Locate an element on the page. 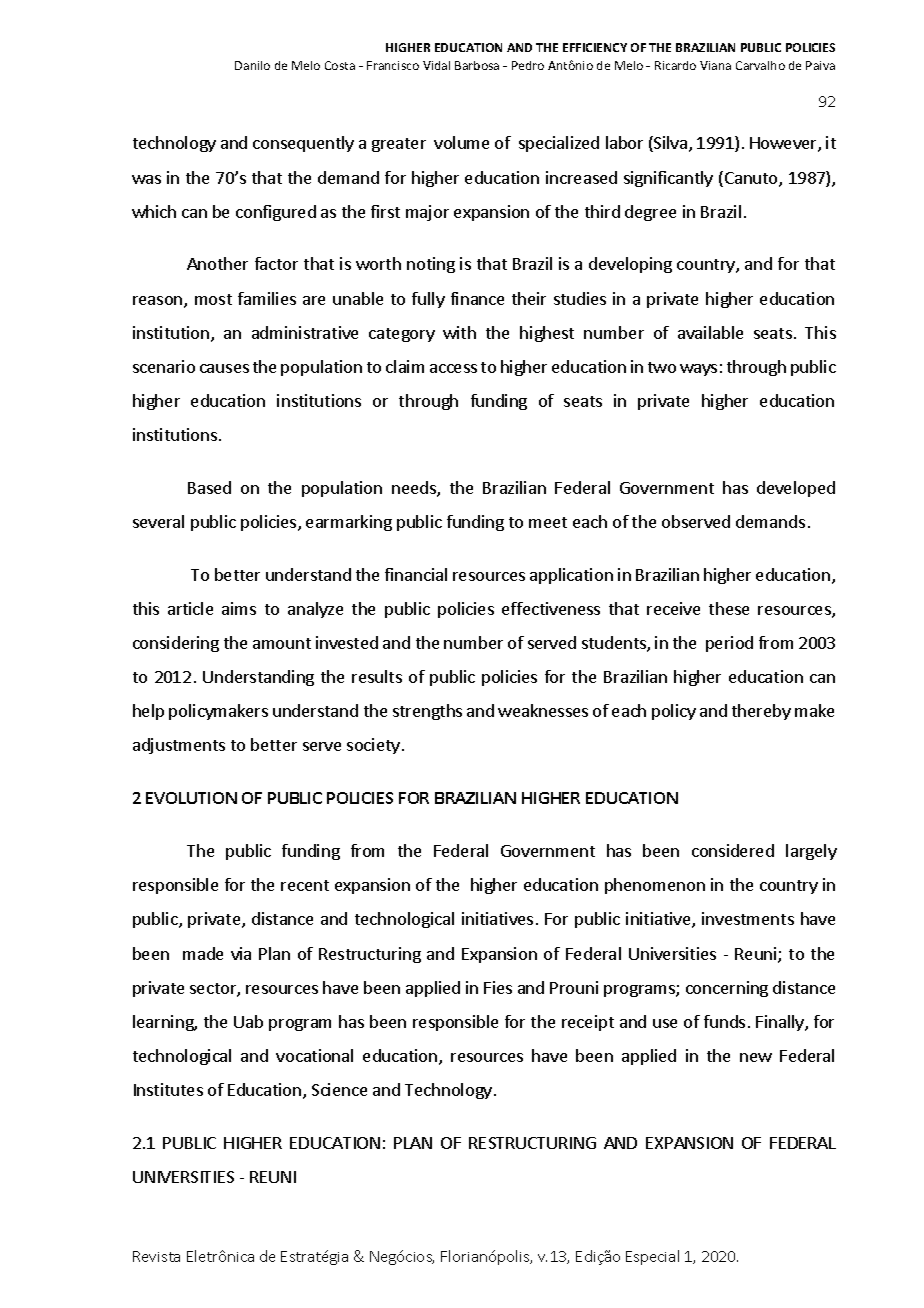 This document has height=1308, width=924. period is located at coordinates (729, 644).
